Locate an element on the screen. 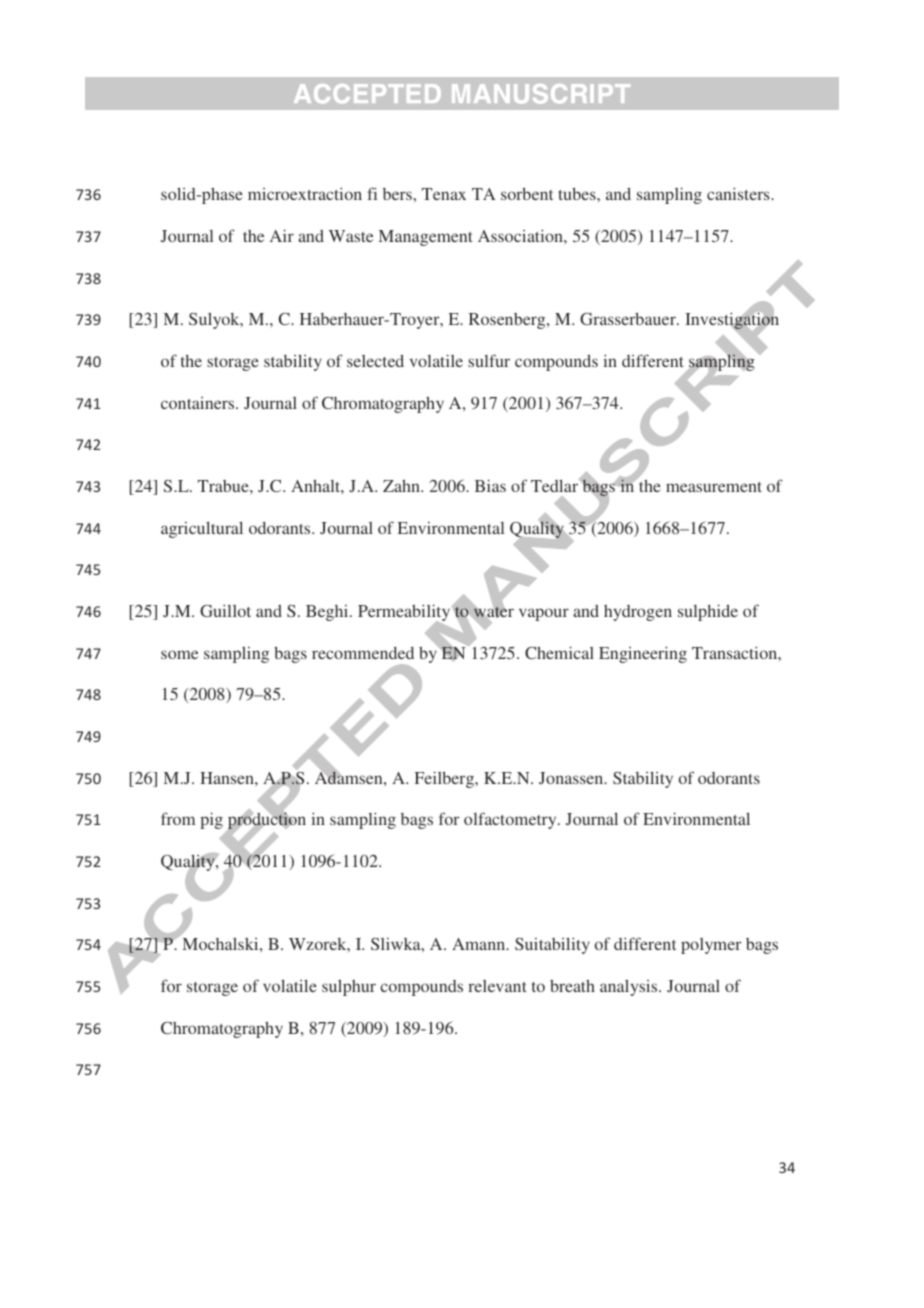 The image size is (924, 1308). Investigation is located at coordinates (732, 321).
